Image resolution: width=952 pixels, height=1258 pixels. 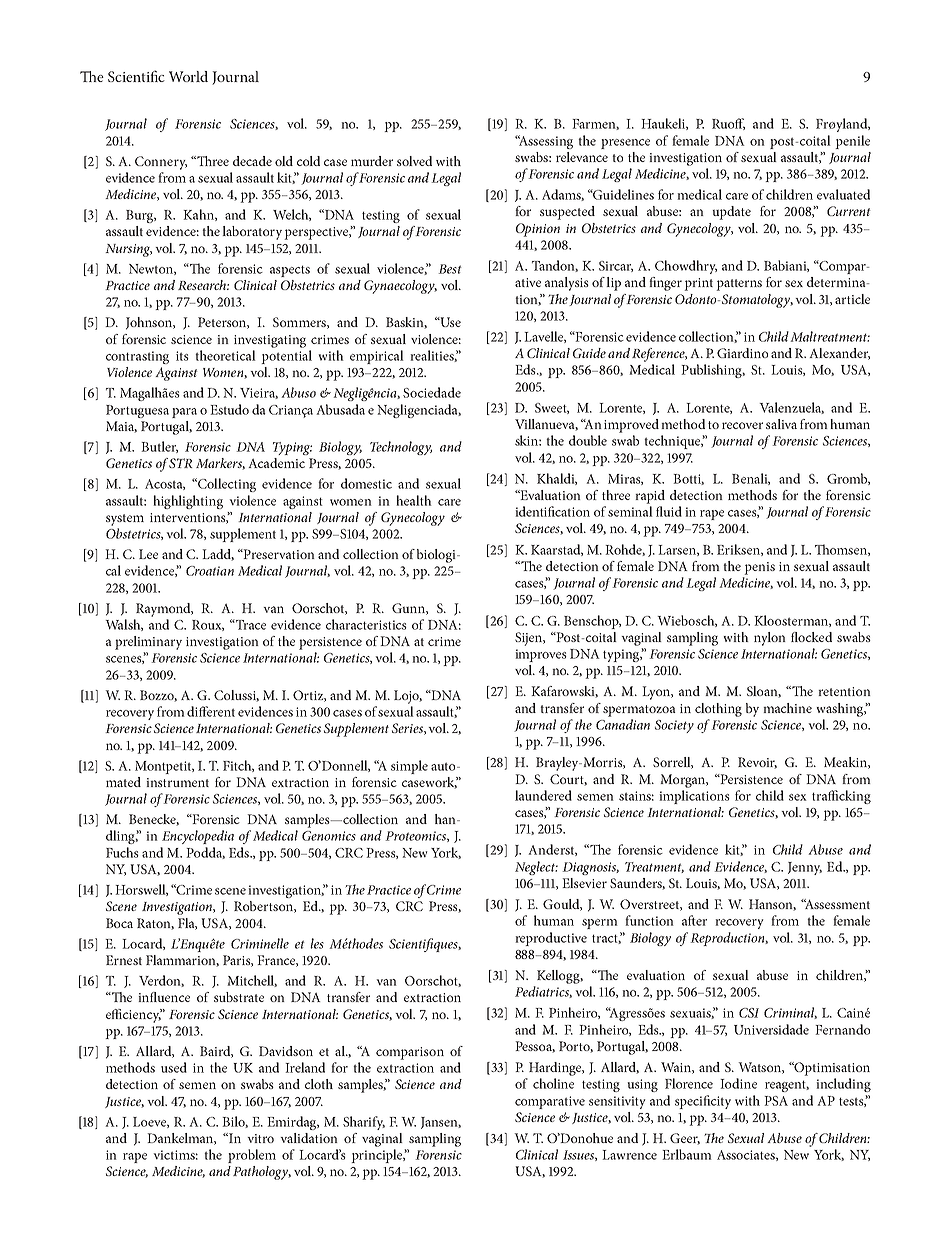 I want to click on penile, so click(x=852, y=142).
